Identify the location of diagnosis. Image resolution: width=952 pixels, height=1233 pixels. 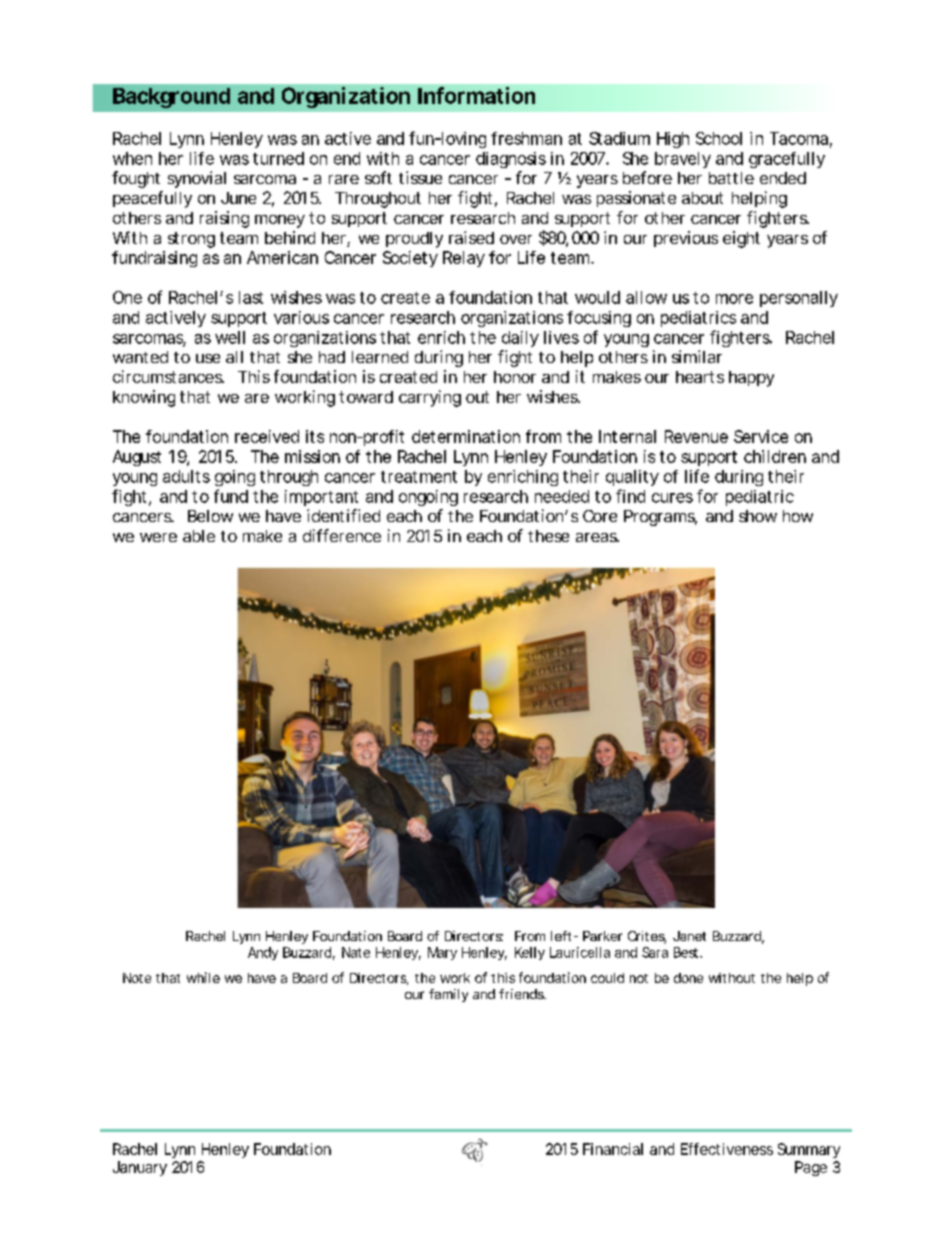
(511, 160).
